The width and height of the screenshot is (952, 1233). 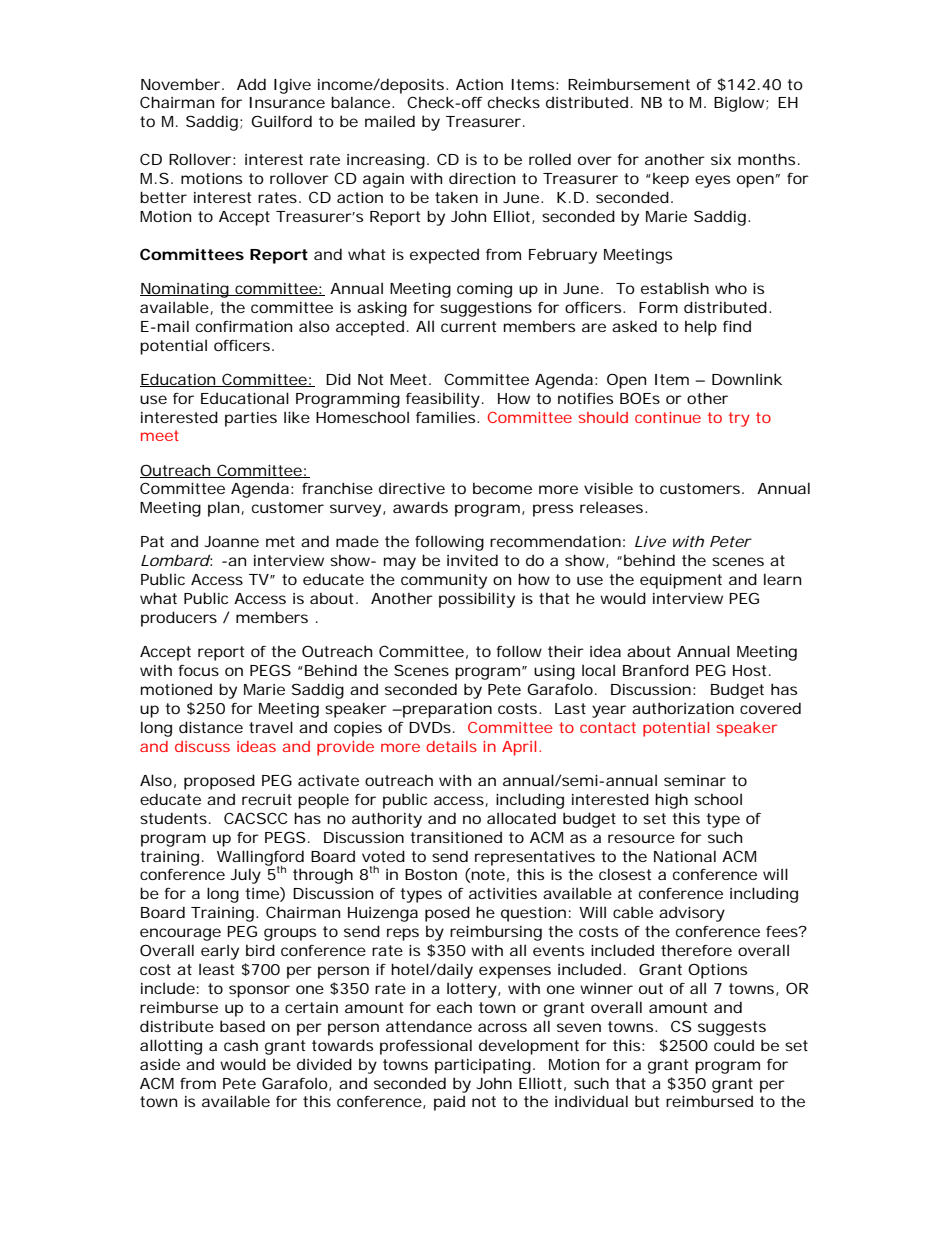 What do you see at coordinates (483, 1066) in the screenshot?
I see `participating` at bounding box center [483, 1066].
